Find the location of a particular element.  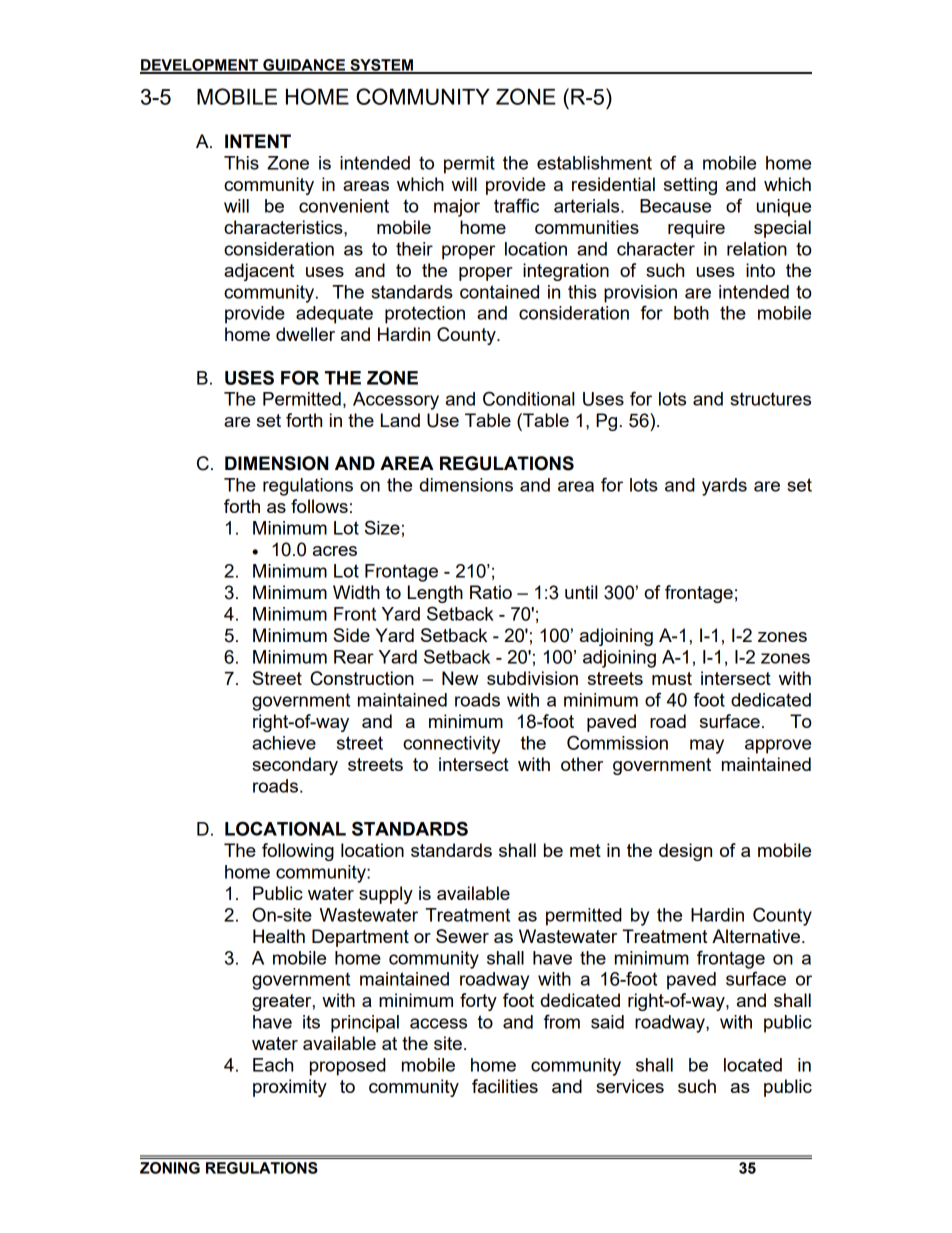

proximity is located at coordinates (290, 1088).
